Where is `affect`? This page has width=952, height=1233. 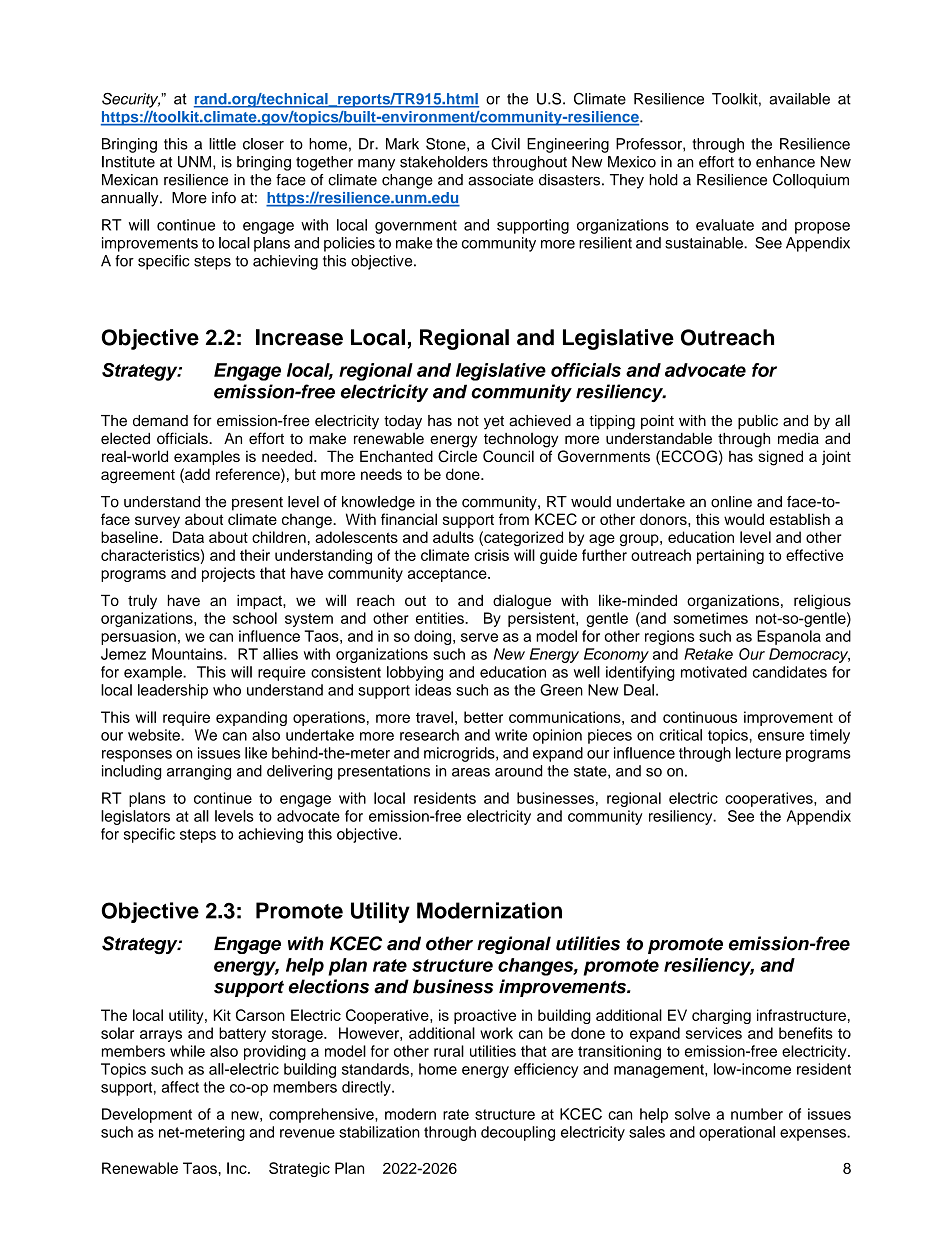 affect is located at coordinates (180, 1087).
